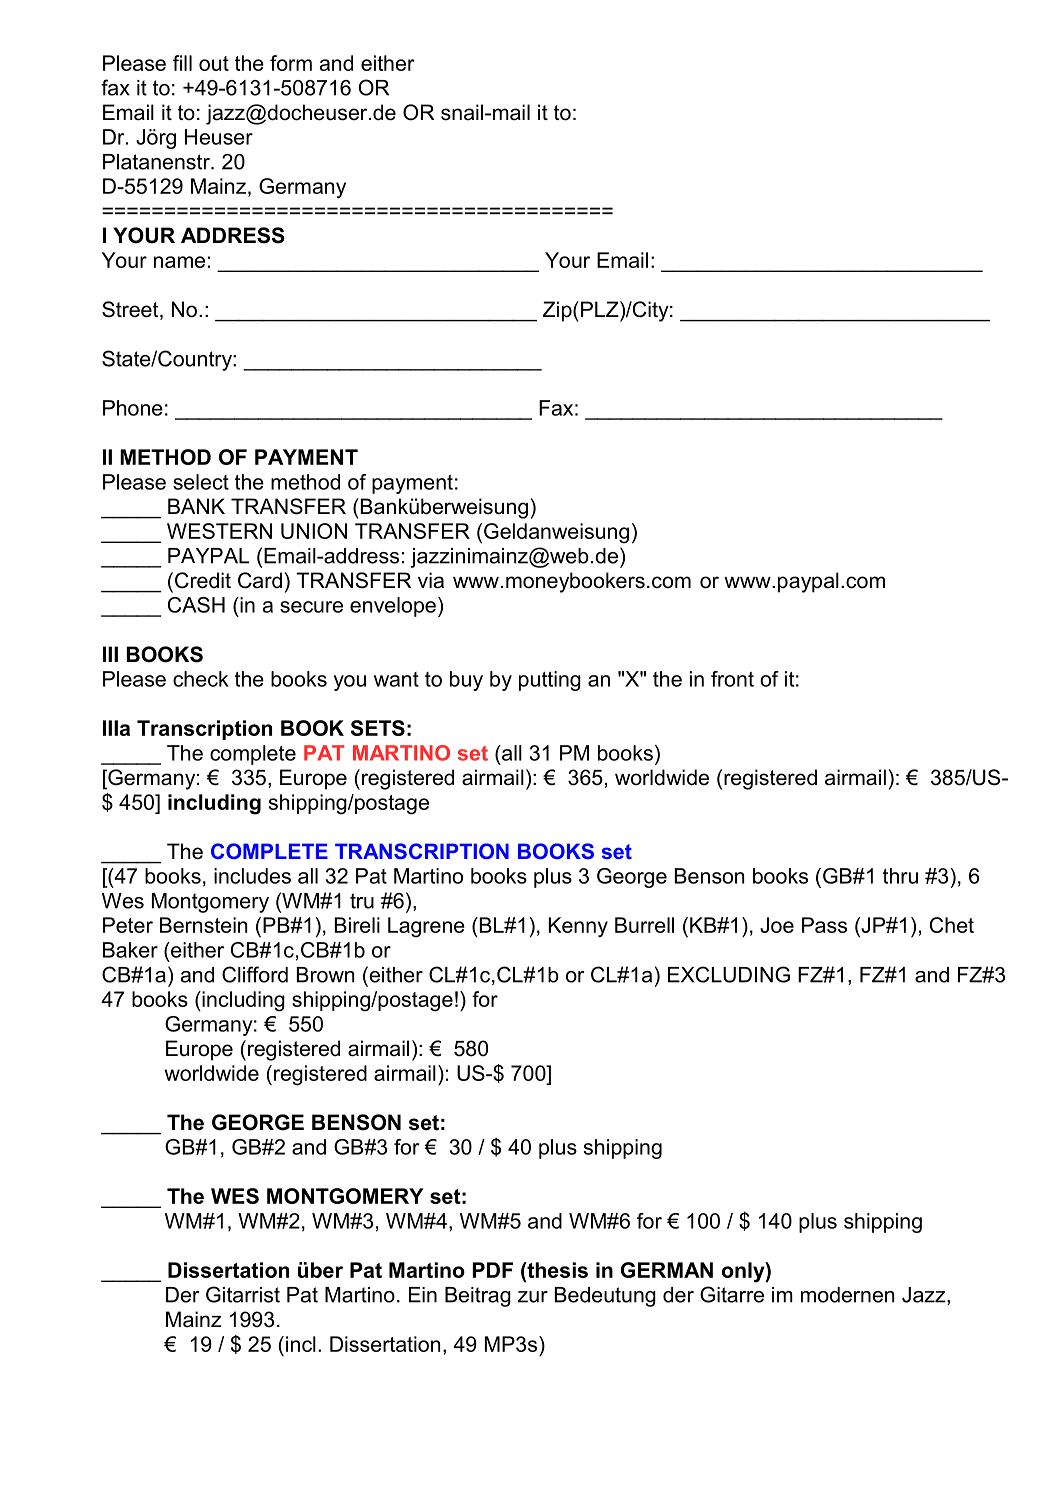  I want to click on PDF, so click(493, 1270).
